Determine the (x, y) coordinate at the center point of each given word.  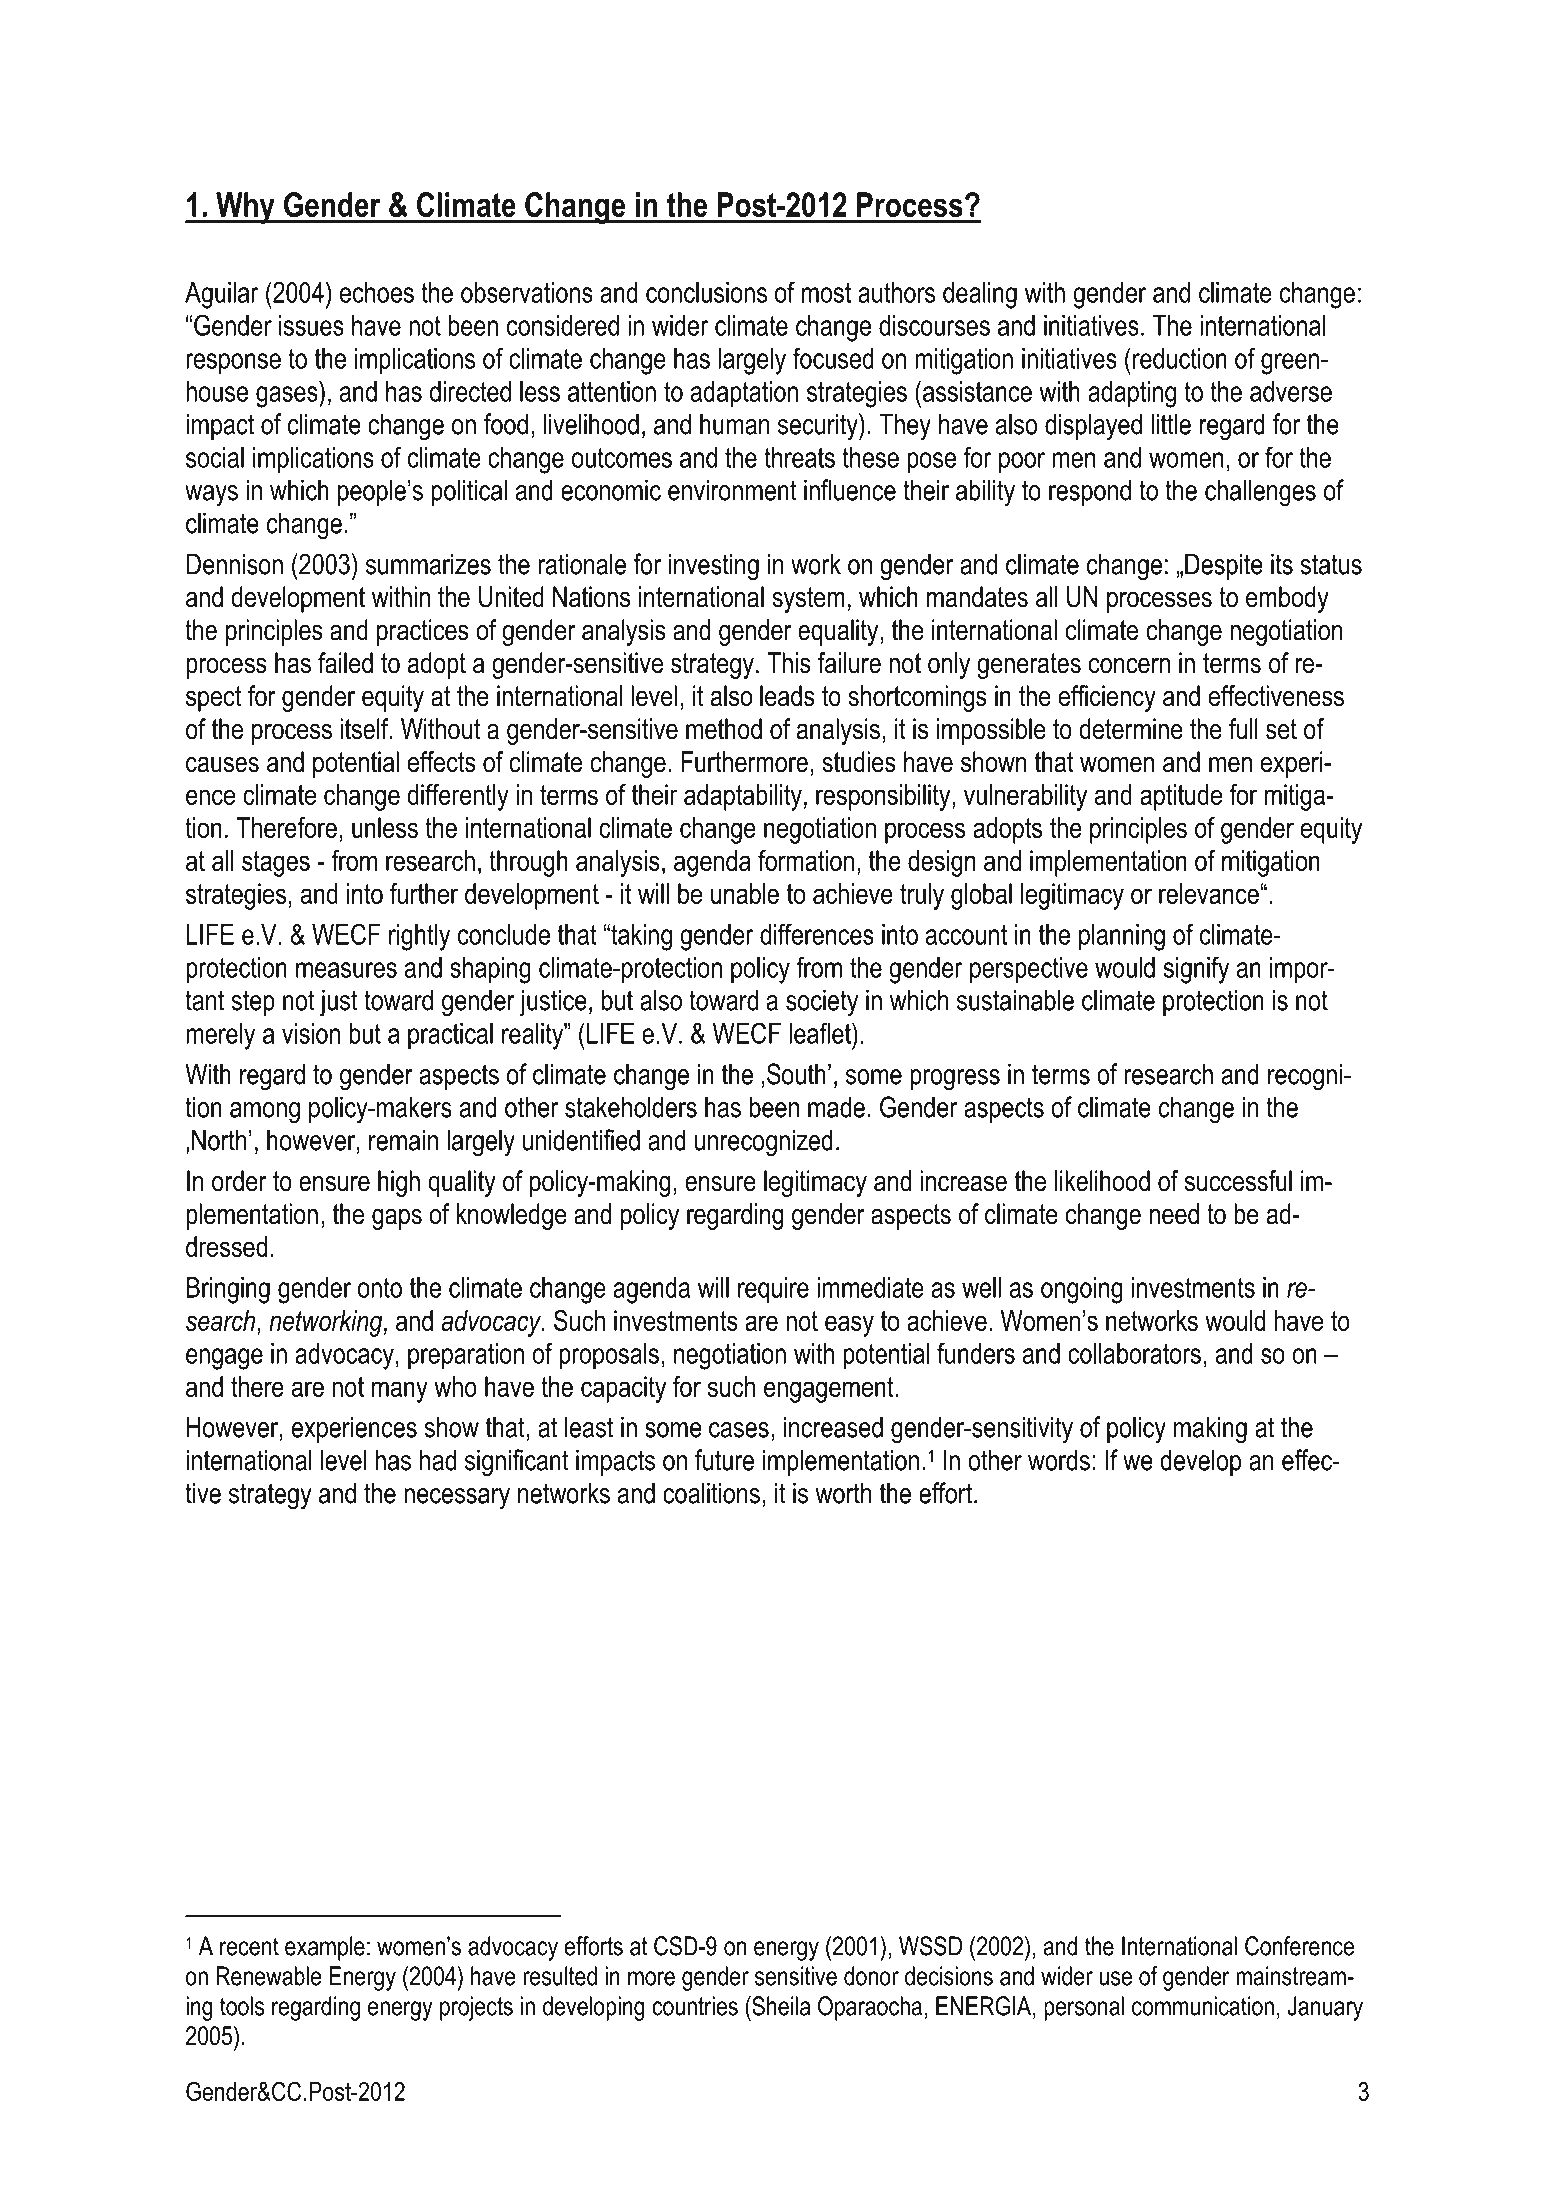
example (325, 1948)
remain (403, 1140)
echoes (377, 292)
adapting (1132, 394)
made (836, 1107)
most (826, 292)
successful (1238, 1181)
